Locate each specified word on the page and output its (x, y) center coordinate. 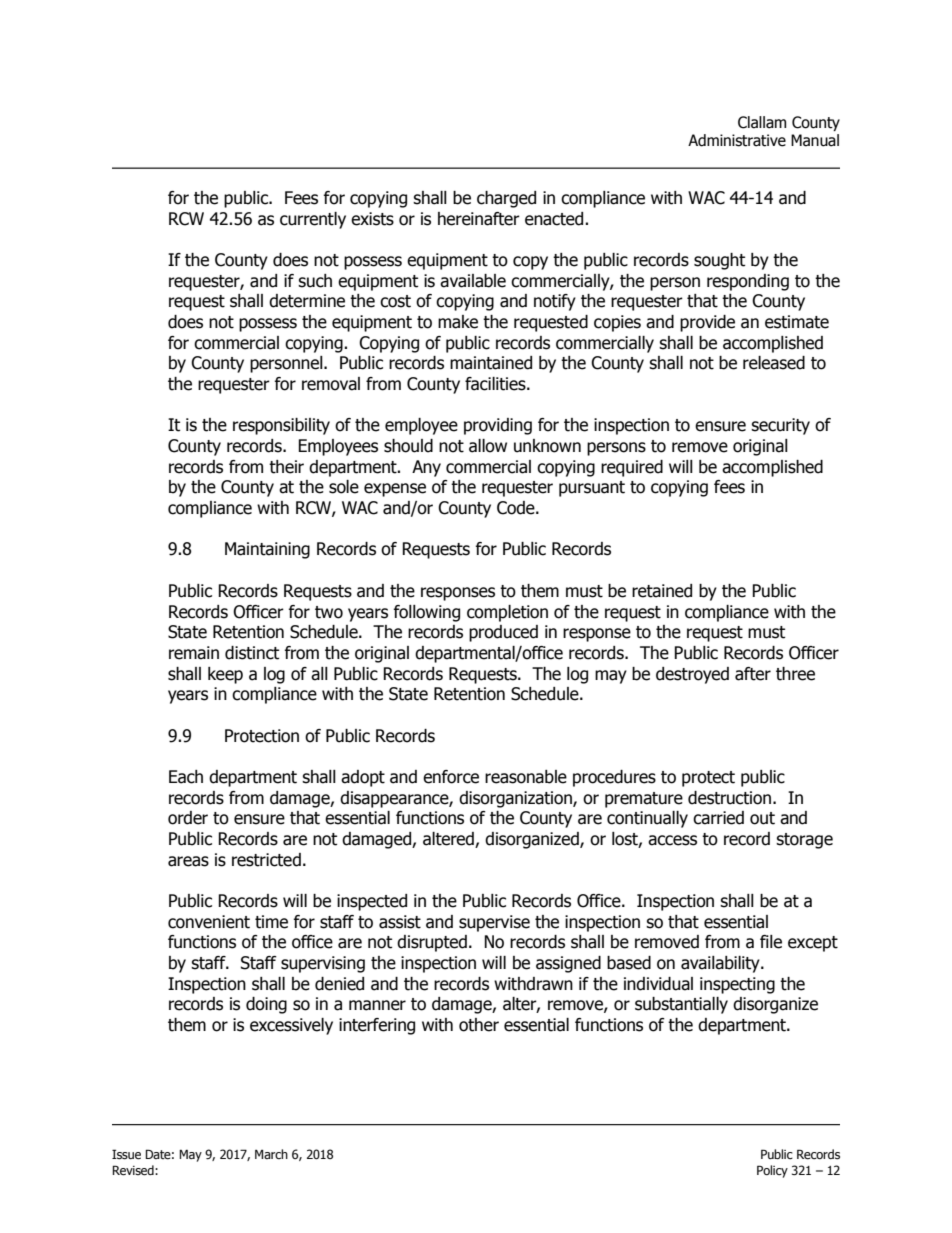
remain (194, 653)
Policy (772, 1171)
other (479, 1025)
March (271, 1154)
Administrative (737, 140)
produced (503, 633)
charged (506, 199)
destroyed (692, 675)
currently (313, 220)
